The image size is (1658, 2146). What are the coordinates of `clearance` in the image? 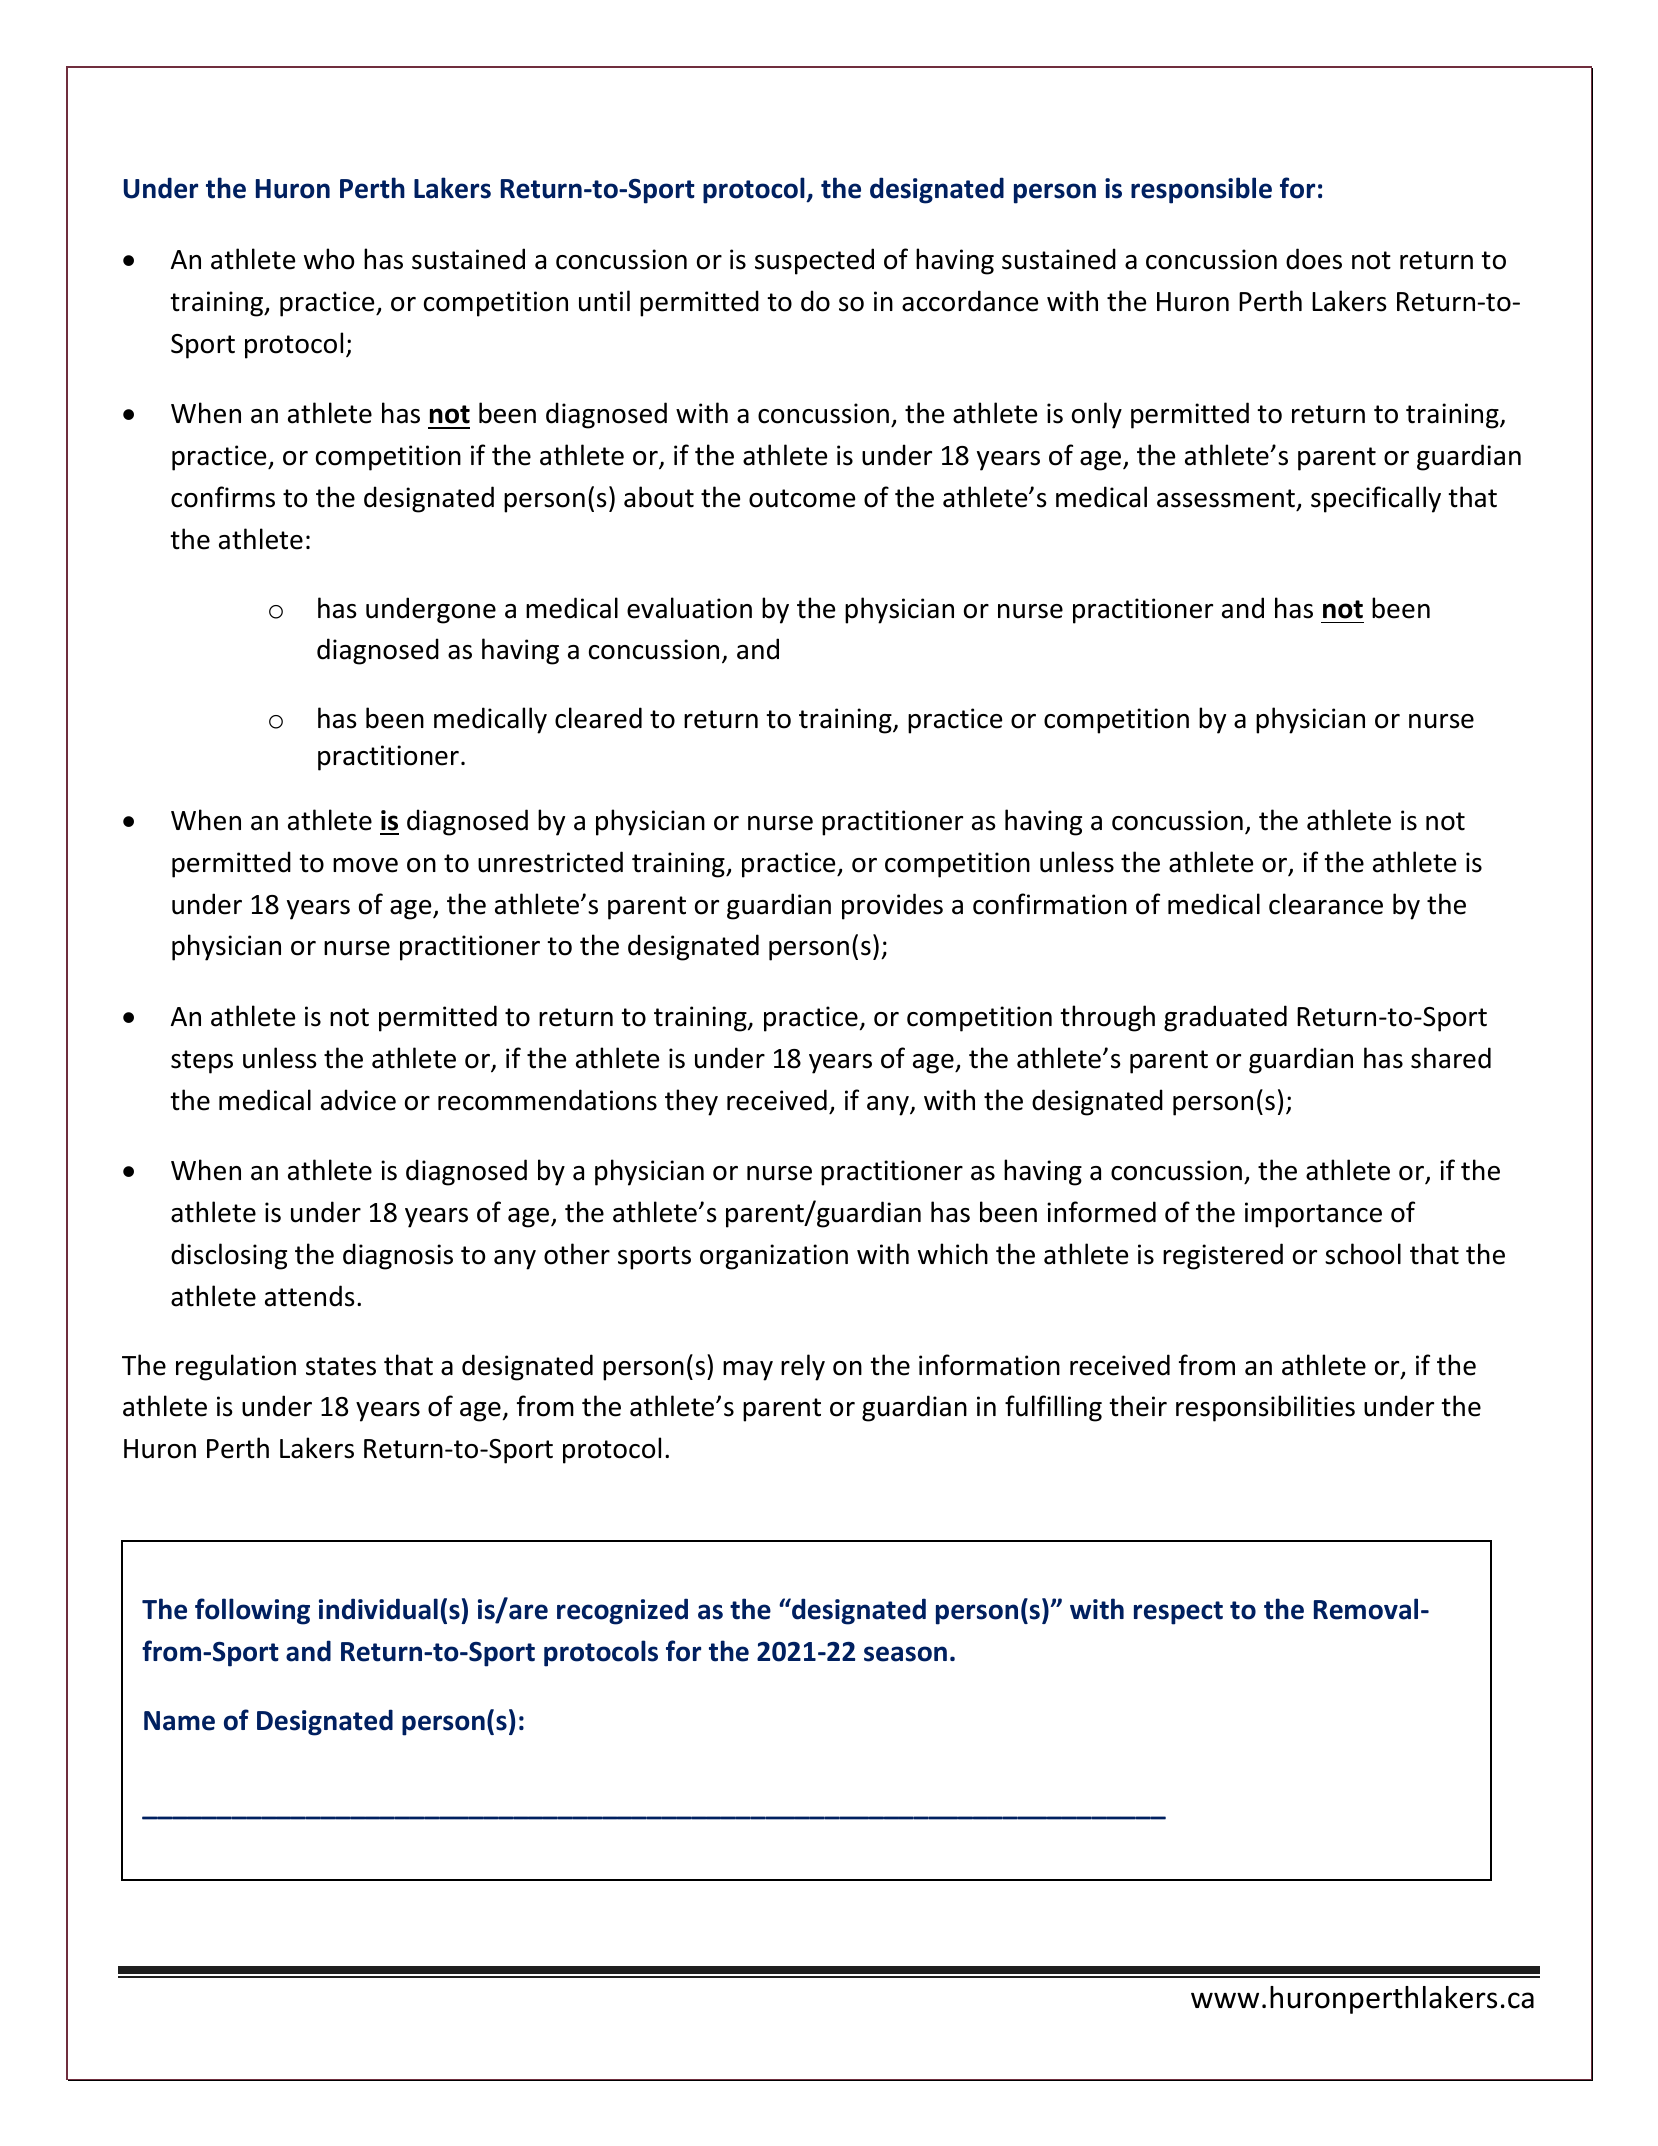 It's located at (1326, 904).
